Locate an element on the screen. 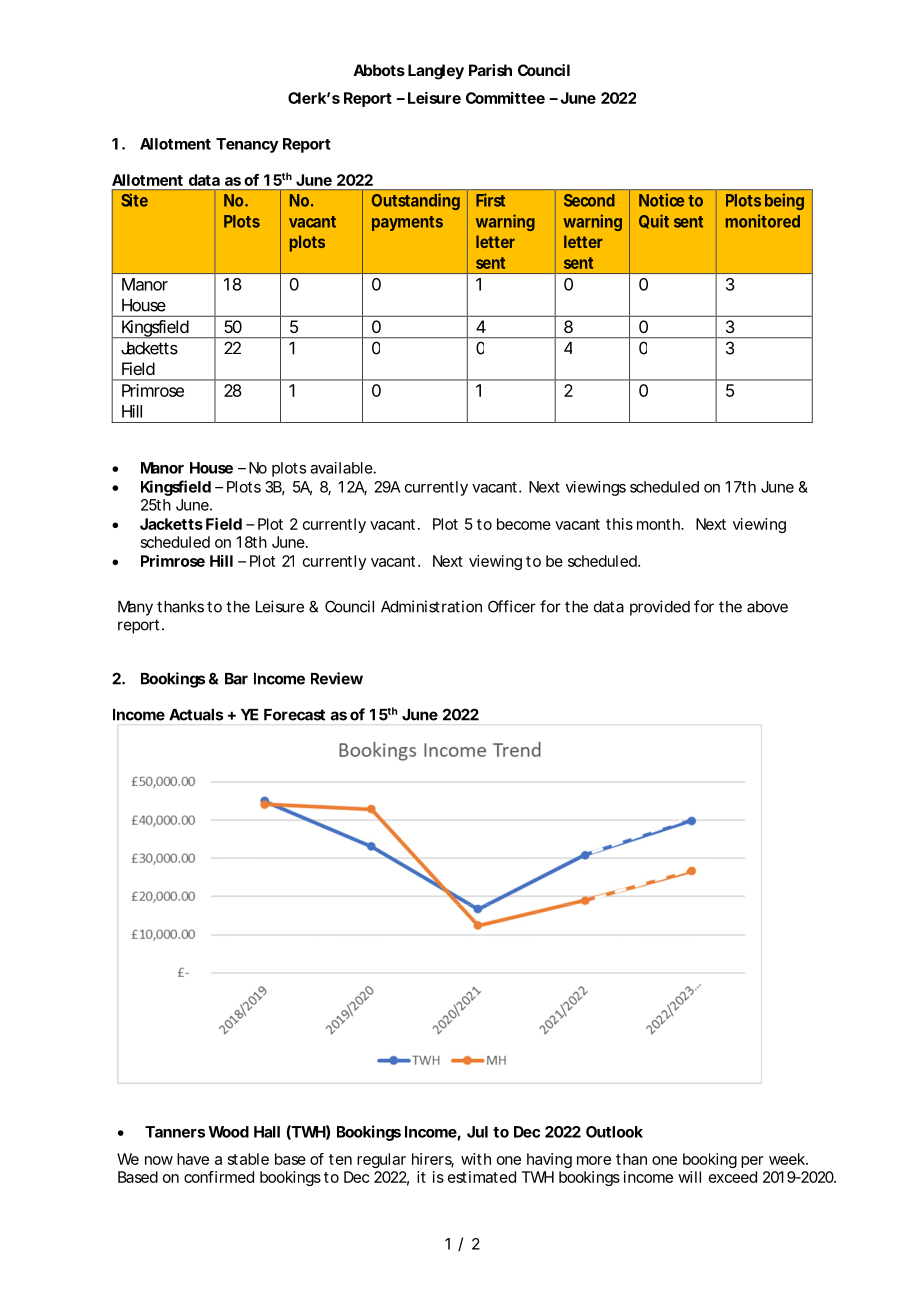  month is located at coordinates (659, 524).
